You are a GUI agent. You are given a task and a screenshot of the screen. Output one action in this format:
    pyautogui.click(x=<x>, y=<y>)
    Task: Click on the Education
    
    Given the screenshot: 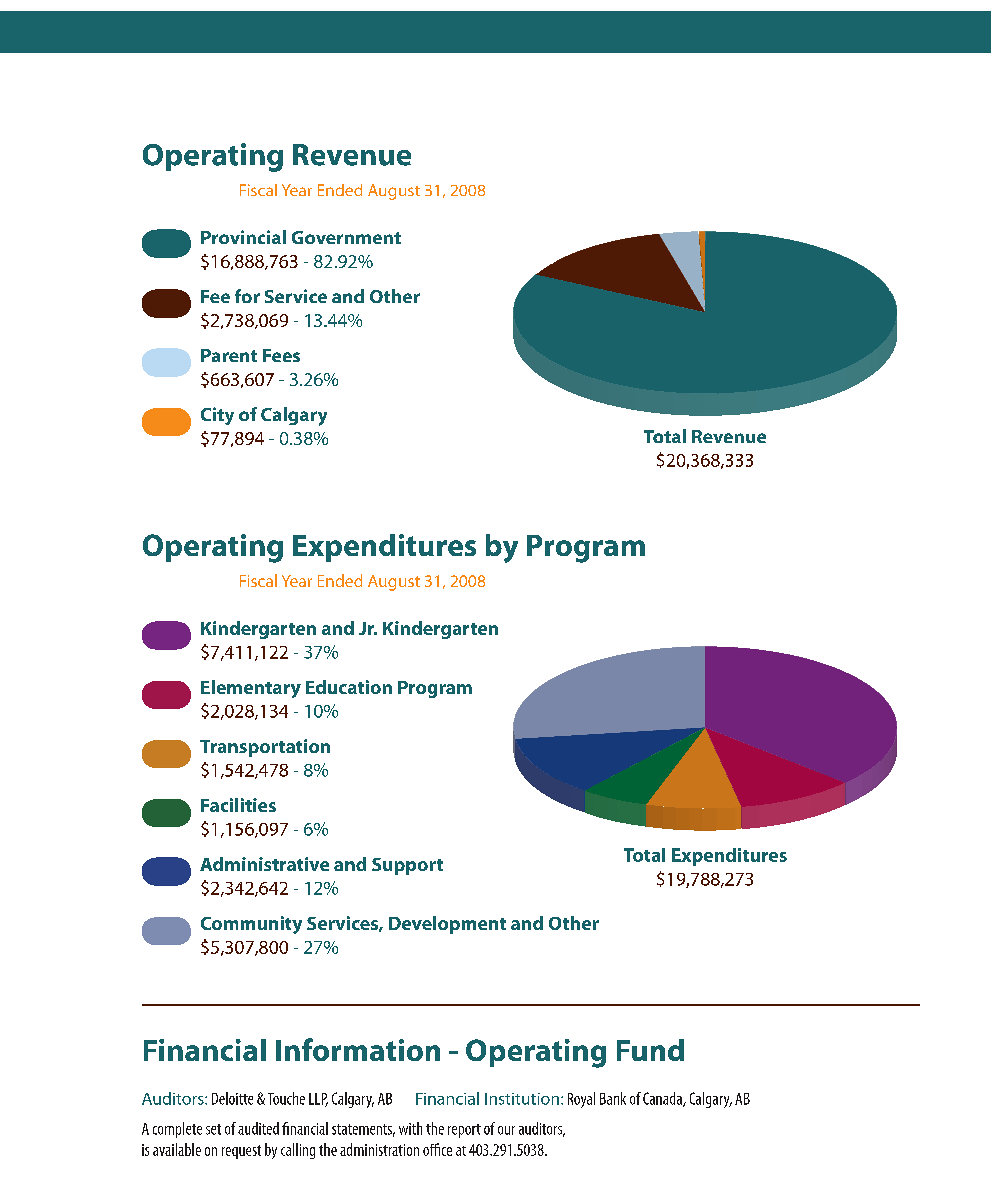 What is the action you would take?
    pyautogui.click(x=349, y=687)
